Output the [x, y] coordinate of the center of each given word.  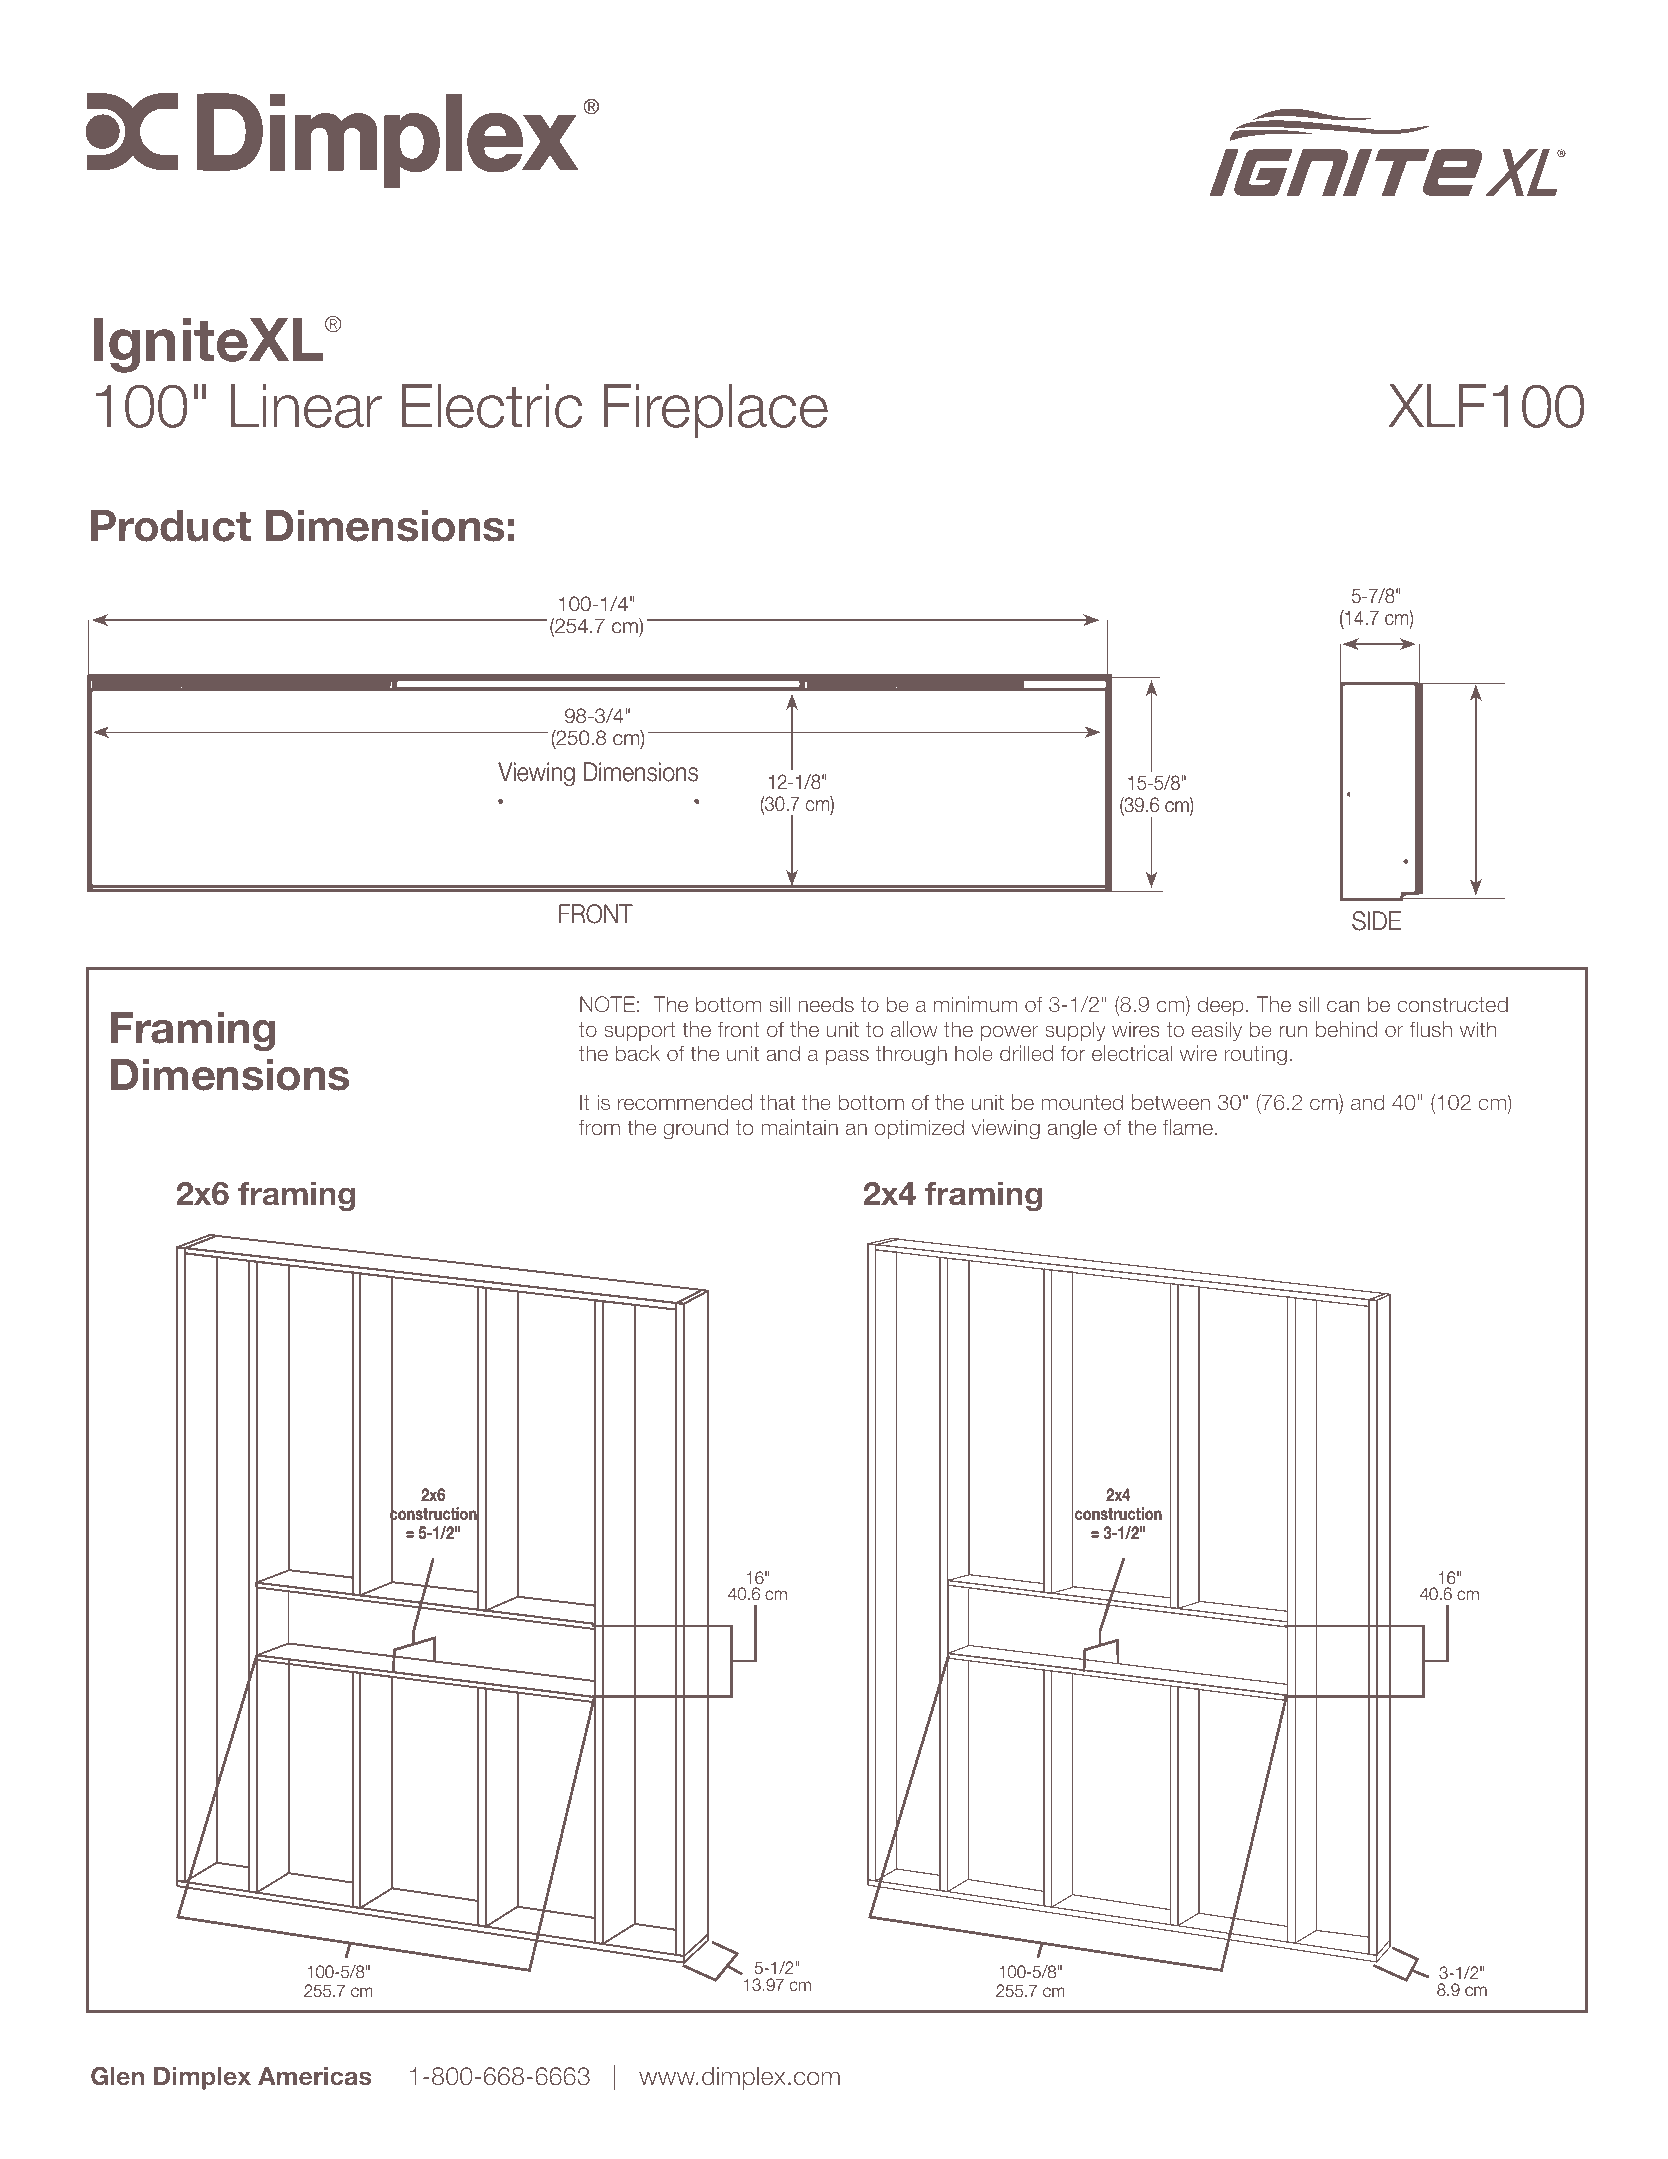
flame [1188, 1127]
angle [1072, 1129]
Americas [314, 2076]
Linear [306, 406]
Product [171, 526]
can [1343, 1006]
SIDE [1376, 921]
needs [826, 1004]
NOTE [607, 1004]
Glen [117, 2076]
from [599, 1127]
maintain [799, 1127]
